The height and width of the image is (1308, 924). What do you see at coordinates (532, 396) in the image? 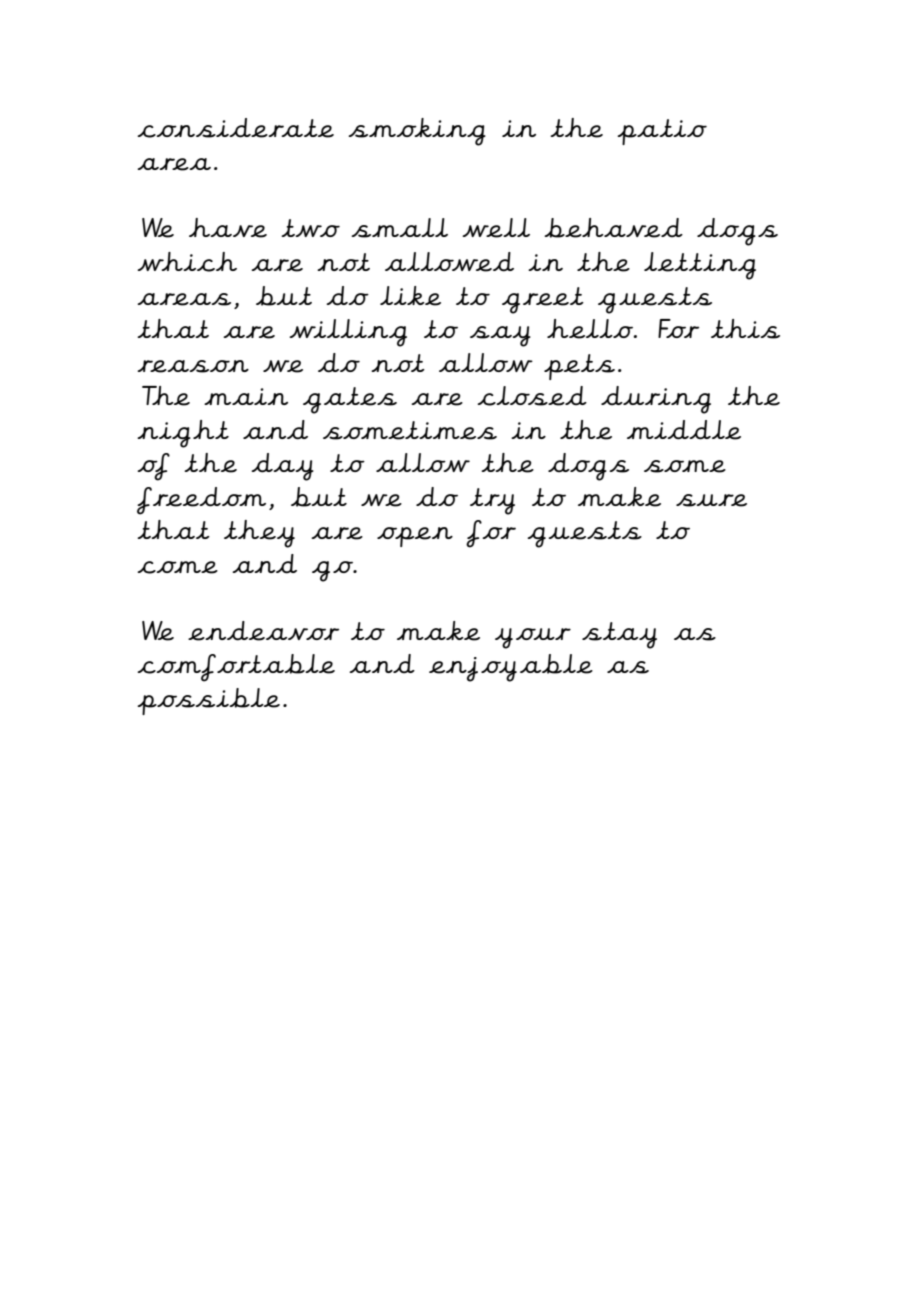
I see `closed` at bounding box center [532, 396].
